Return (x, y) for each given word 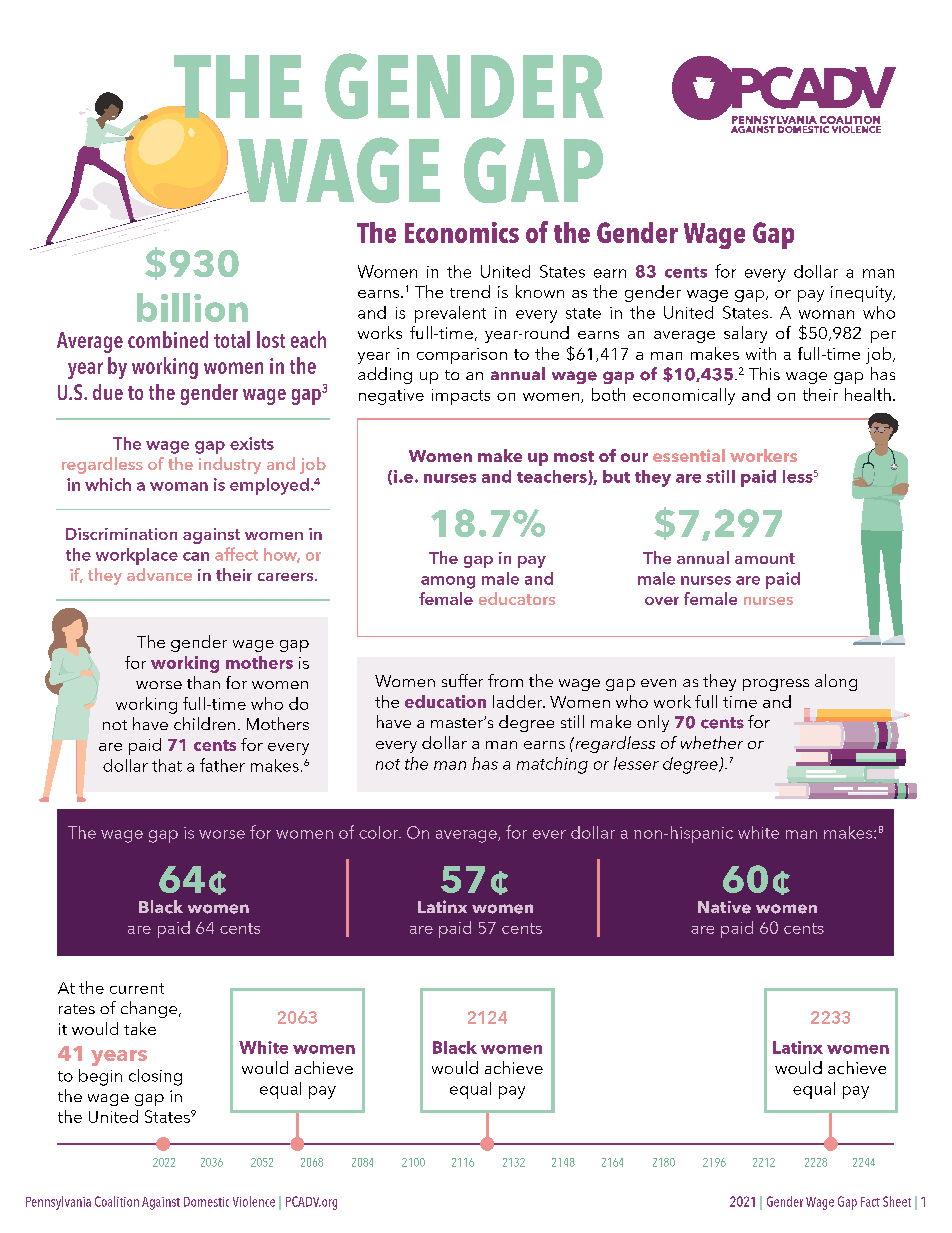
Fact (870, 1202)
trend (470, 291)
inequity (863, 294)
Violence (254, 1201)
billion (192, 307)
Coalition (117, 1201)
